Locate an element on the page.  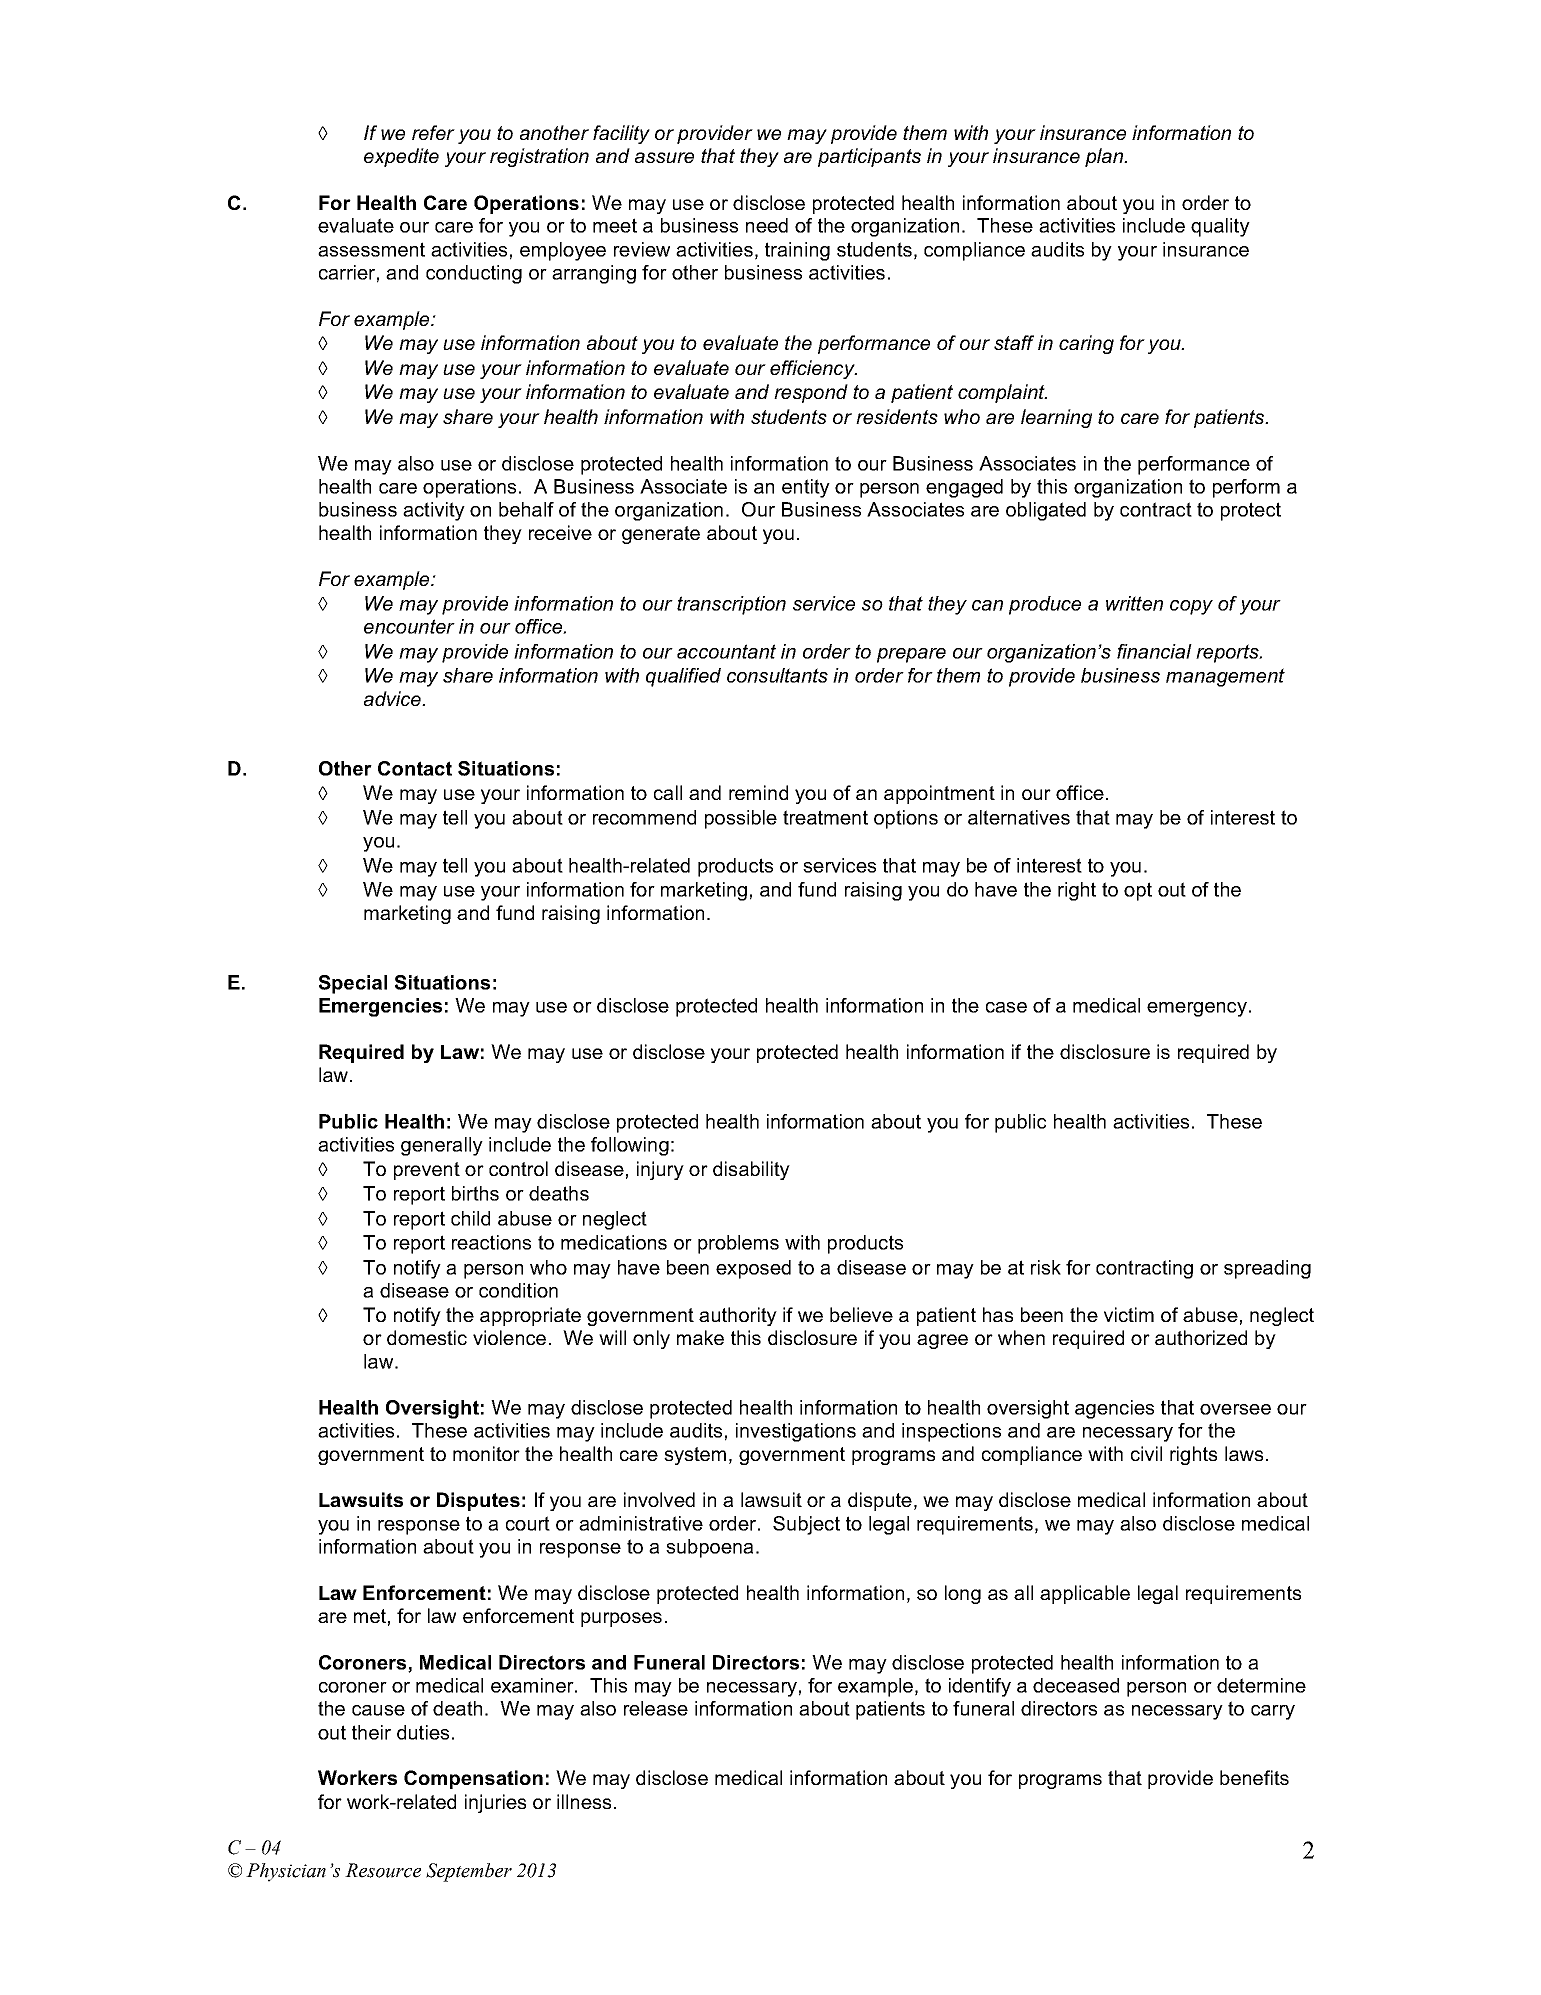
benefits is located at coordinates (1254, 1777).
